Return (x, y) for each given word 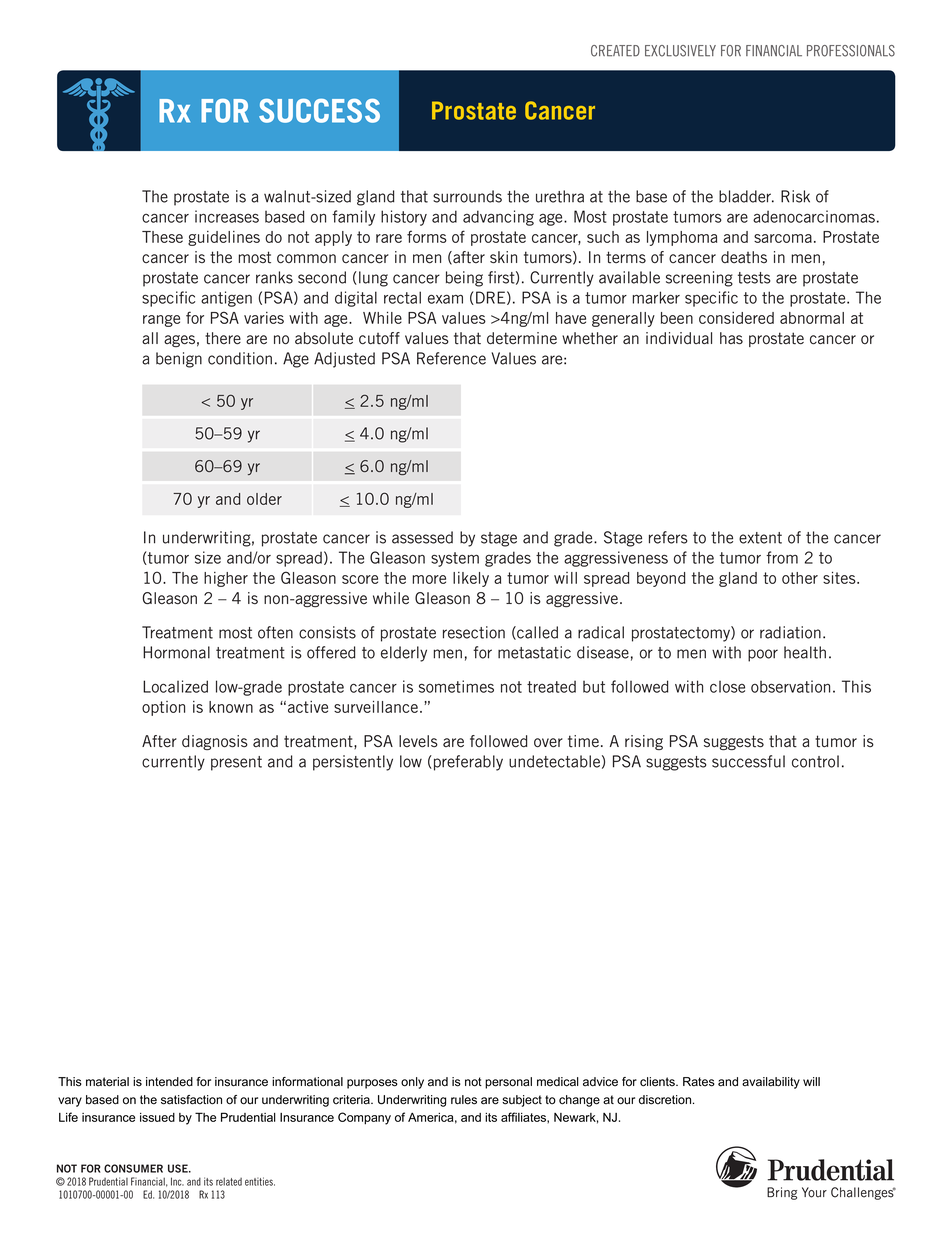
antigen (226, 299)
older (264, 499)
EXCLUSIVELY (680, 51)
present (236, 763)
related (229, 1181)
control (815, 761)
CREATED (615, 51)
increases (227, 216)
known (231, 707)
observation (790, 686)
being (464, 279)
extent (760, 538)
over (548, 743)
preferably (468, 763)
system (455, 559)
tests (754, 278)
